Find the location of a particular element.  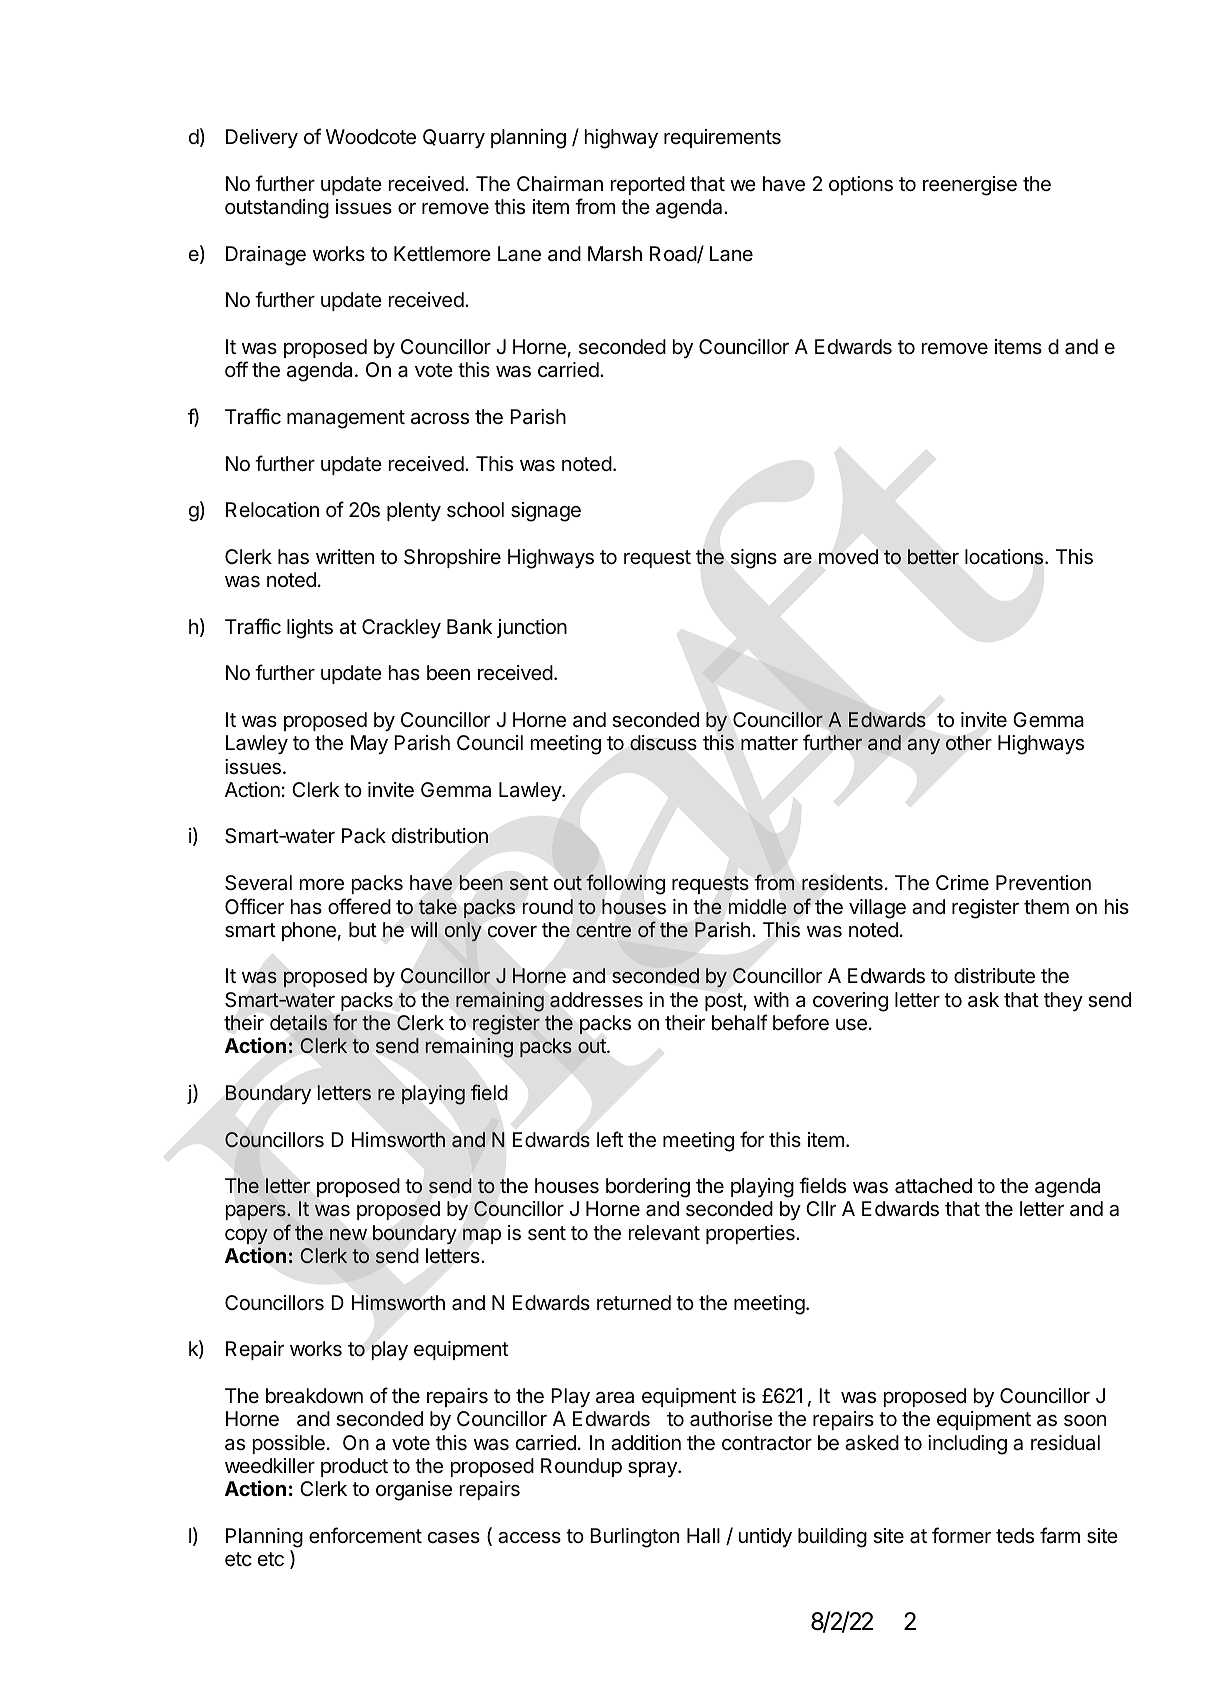

reported is located at coordinates (648, 185).
